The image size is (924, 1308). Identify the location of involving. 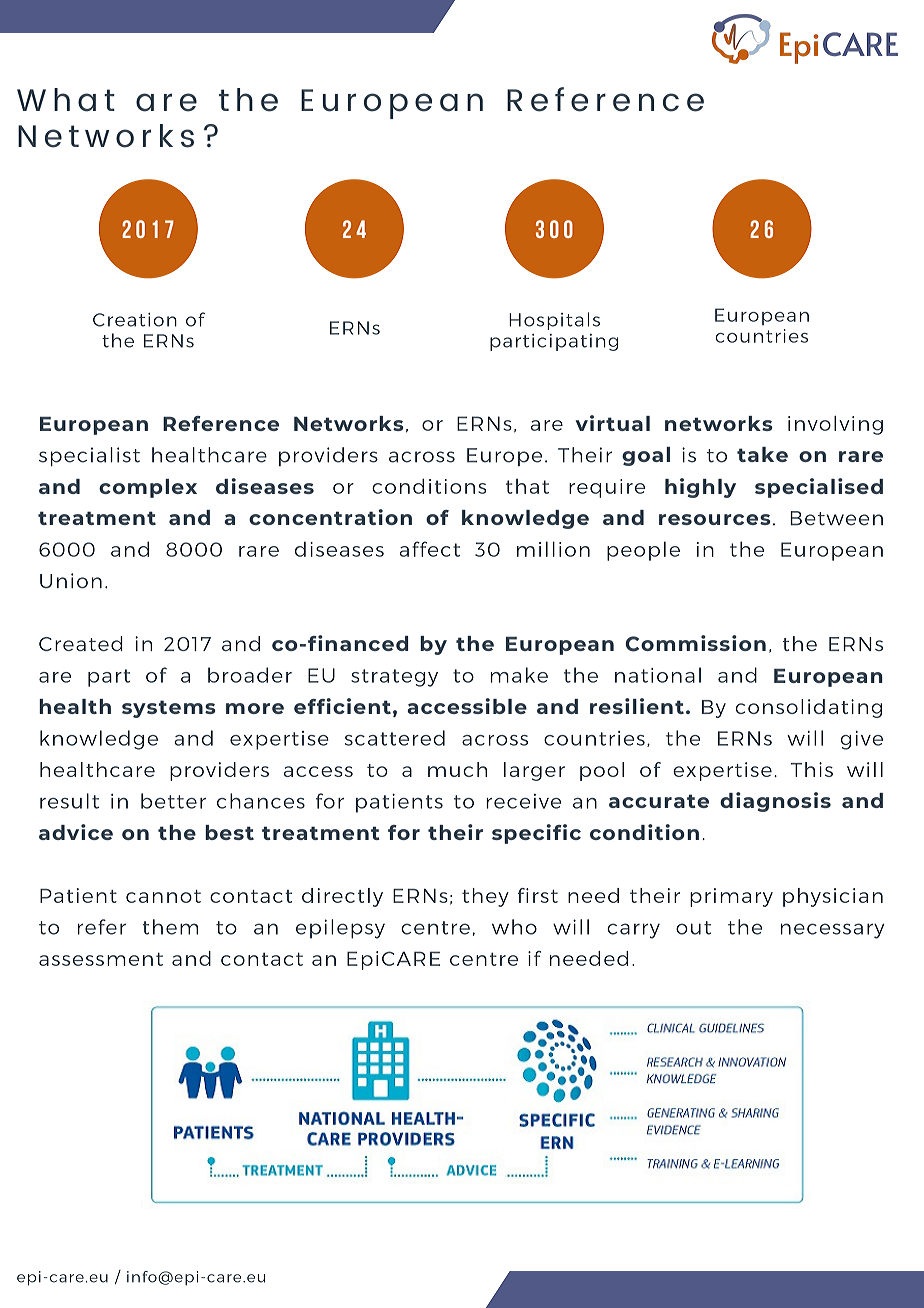
(835, 425).
